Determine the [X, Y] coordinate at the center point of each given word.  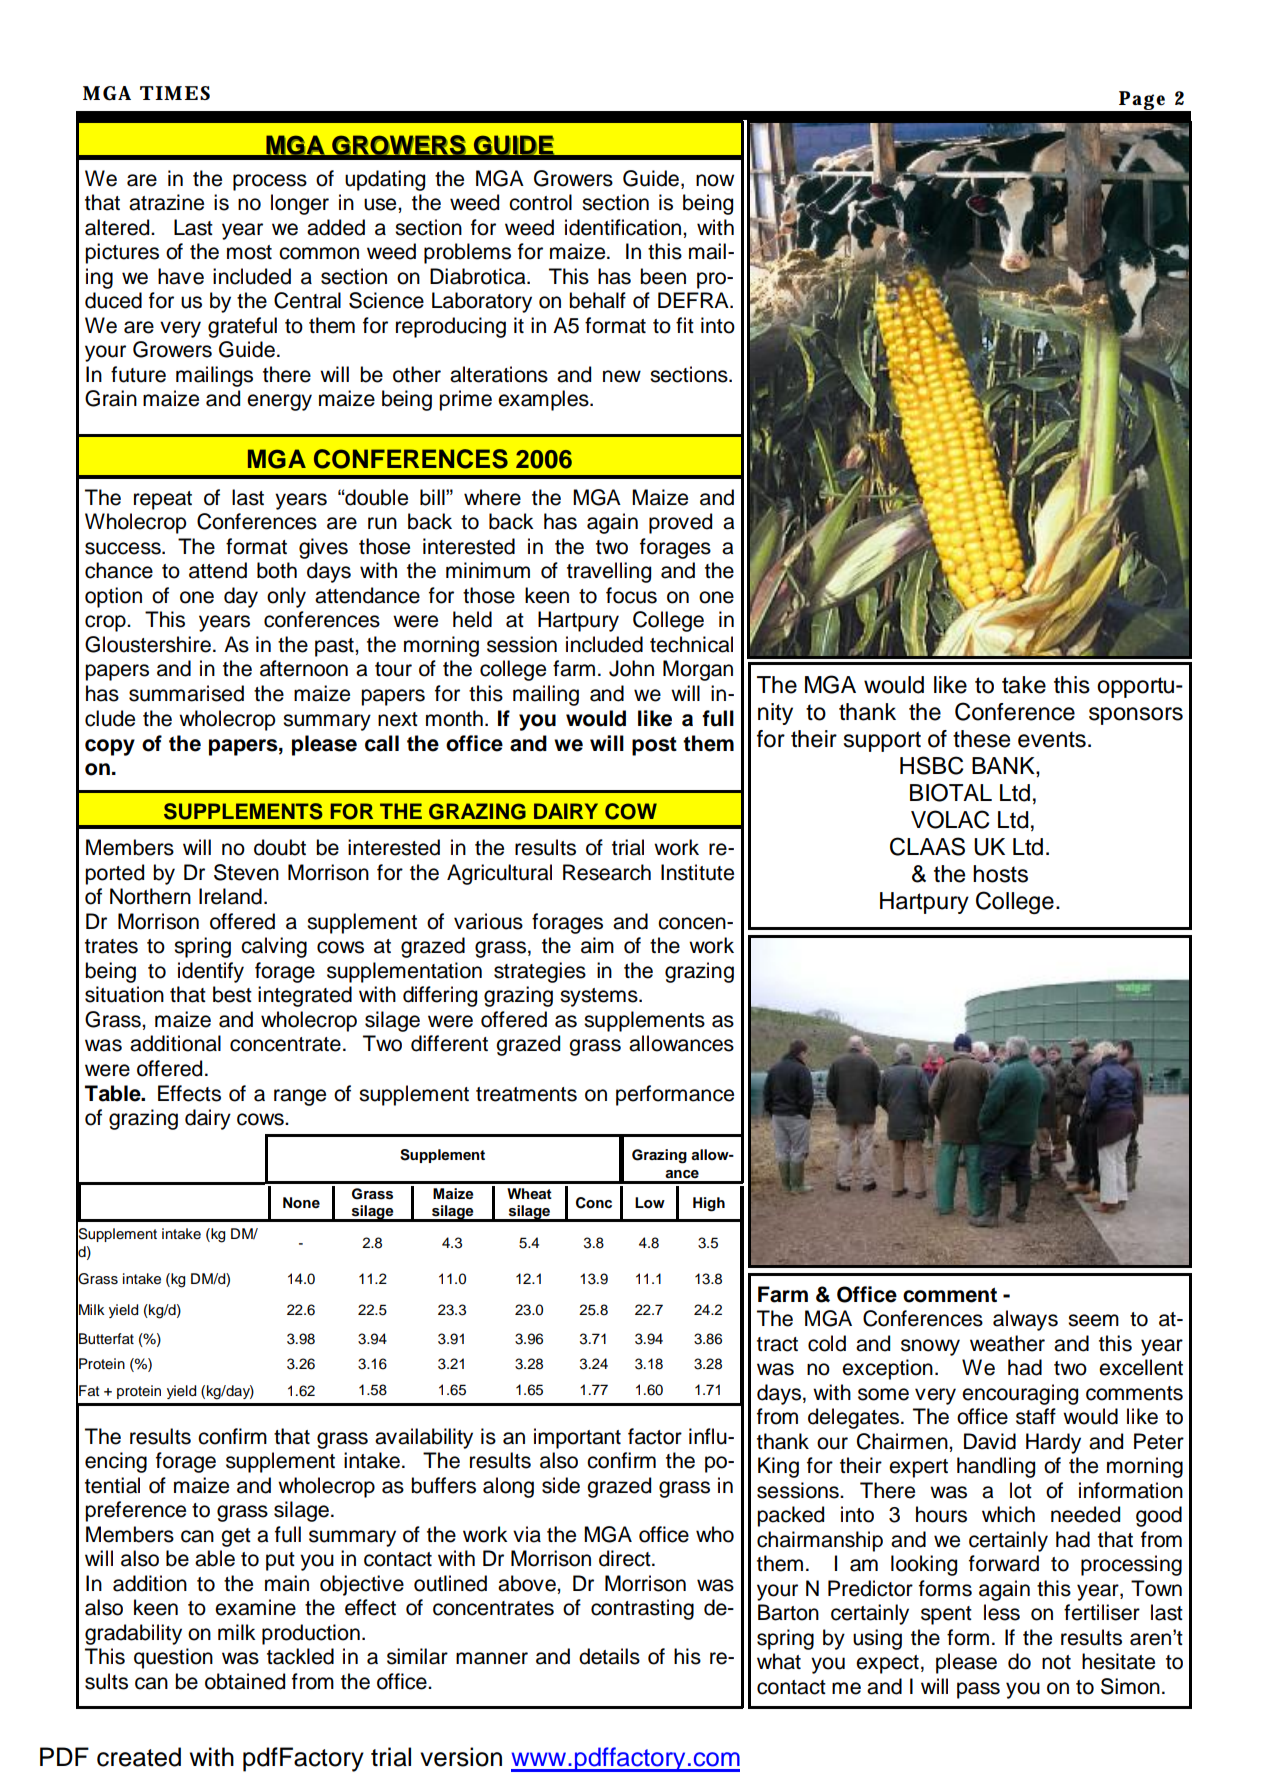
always [1025, 1320]
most [249, 252]
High [709, 1204]
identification [623, 227]
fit [685, 325]
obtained [245, 1681]
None [301, 1203]
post [654, 746]
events [1052, 739]
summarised [186, 693]
